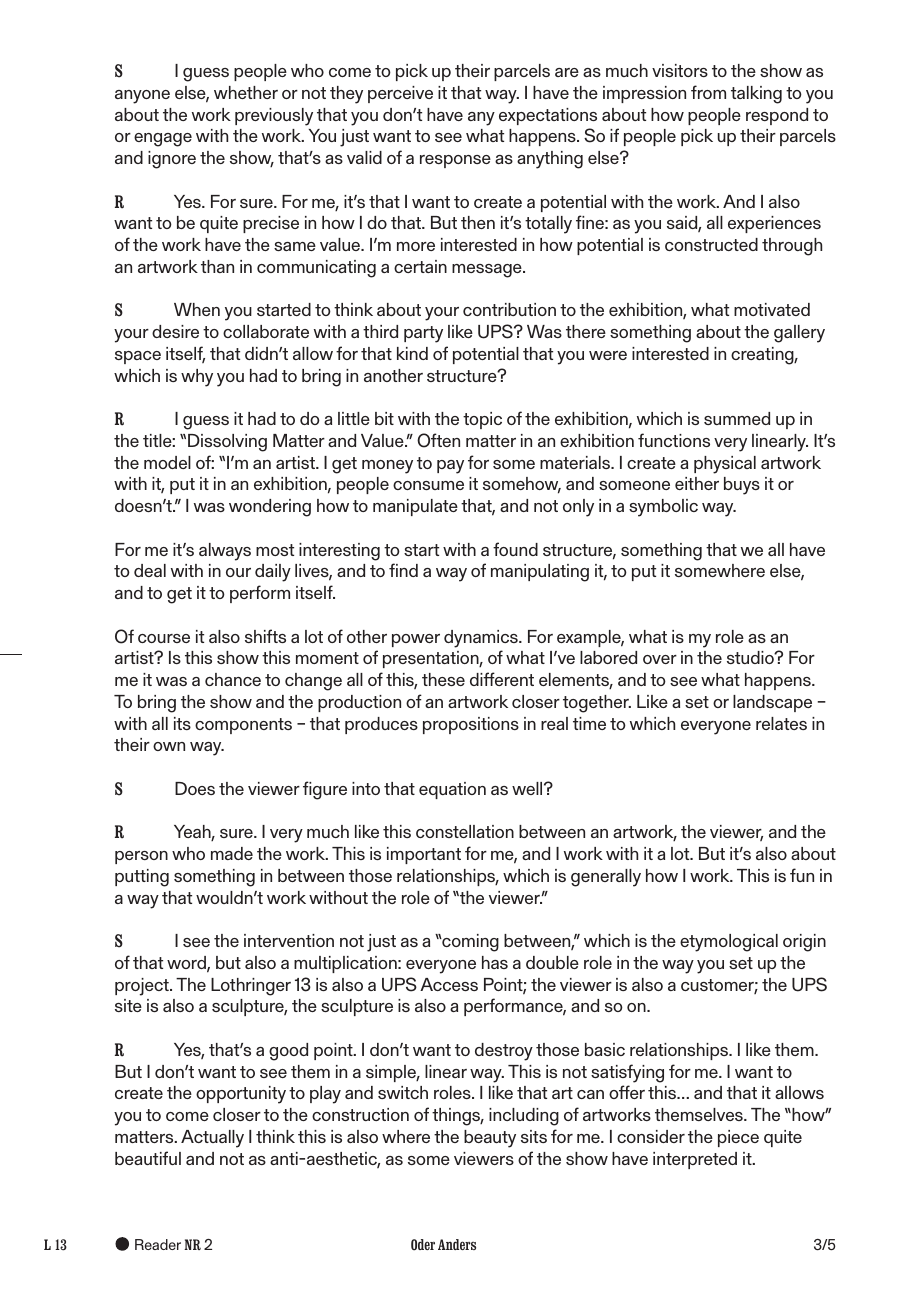  I want to click on response, so click(455, 161).
